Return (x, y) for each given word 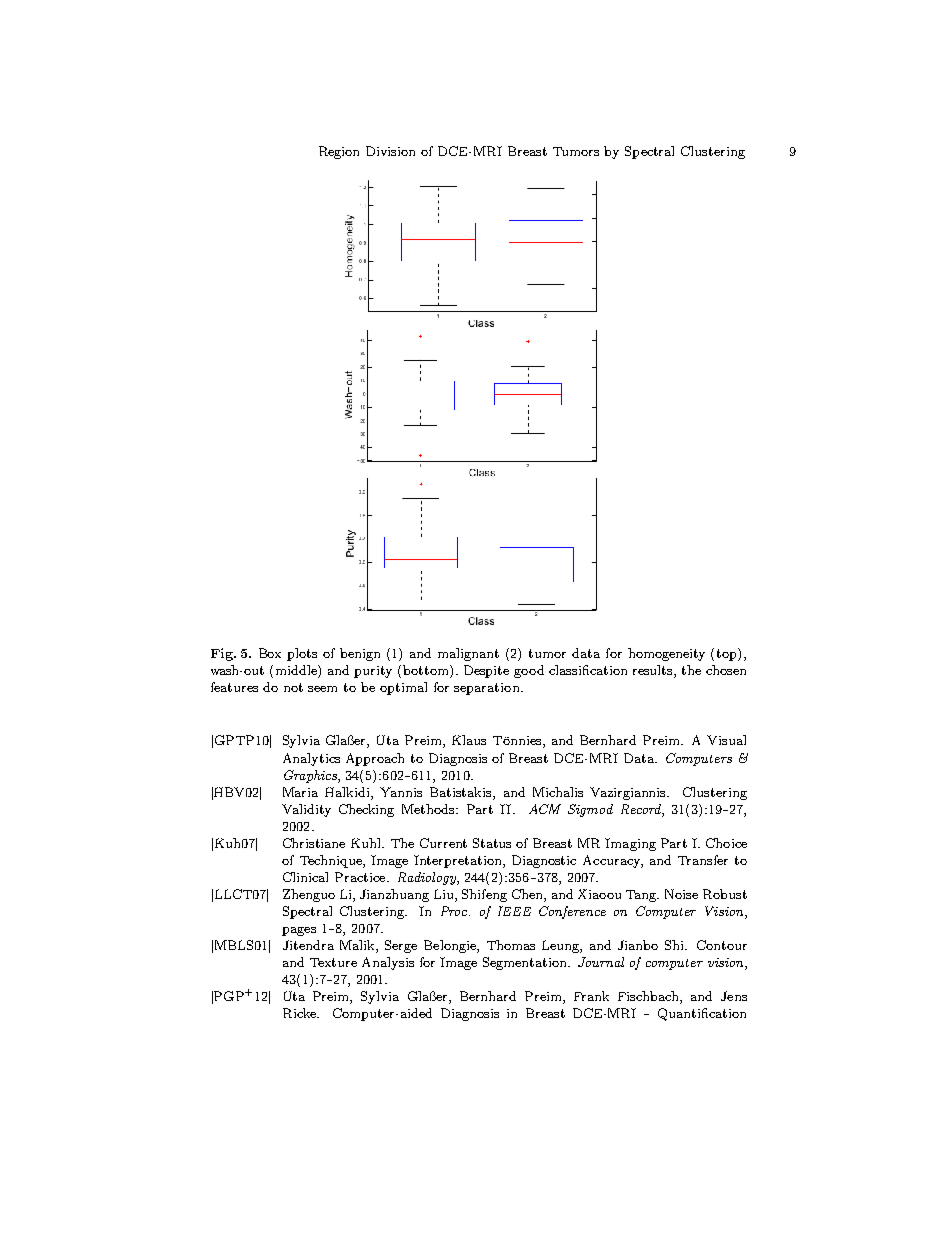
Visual (726, 740)
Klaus (469, 740)
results (654, 671)
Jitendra (308, 945)
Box (270, 653)
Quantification (702, 1014)
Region (339, 152)
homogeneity (666, 654)
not (293, 687)
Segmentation (526, 963)
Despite (486, 671)
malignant (468, 654)
